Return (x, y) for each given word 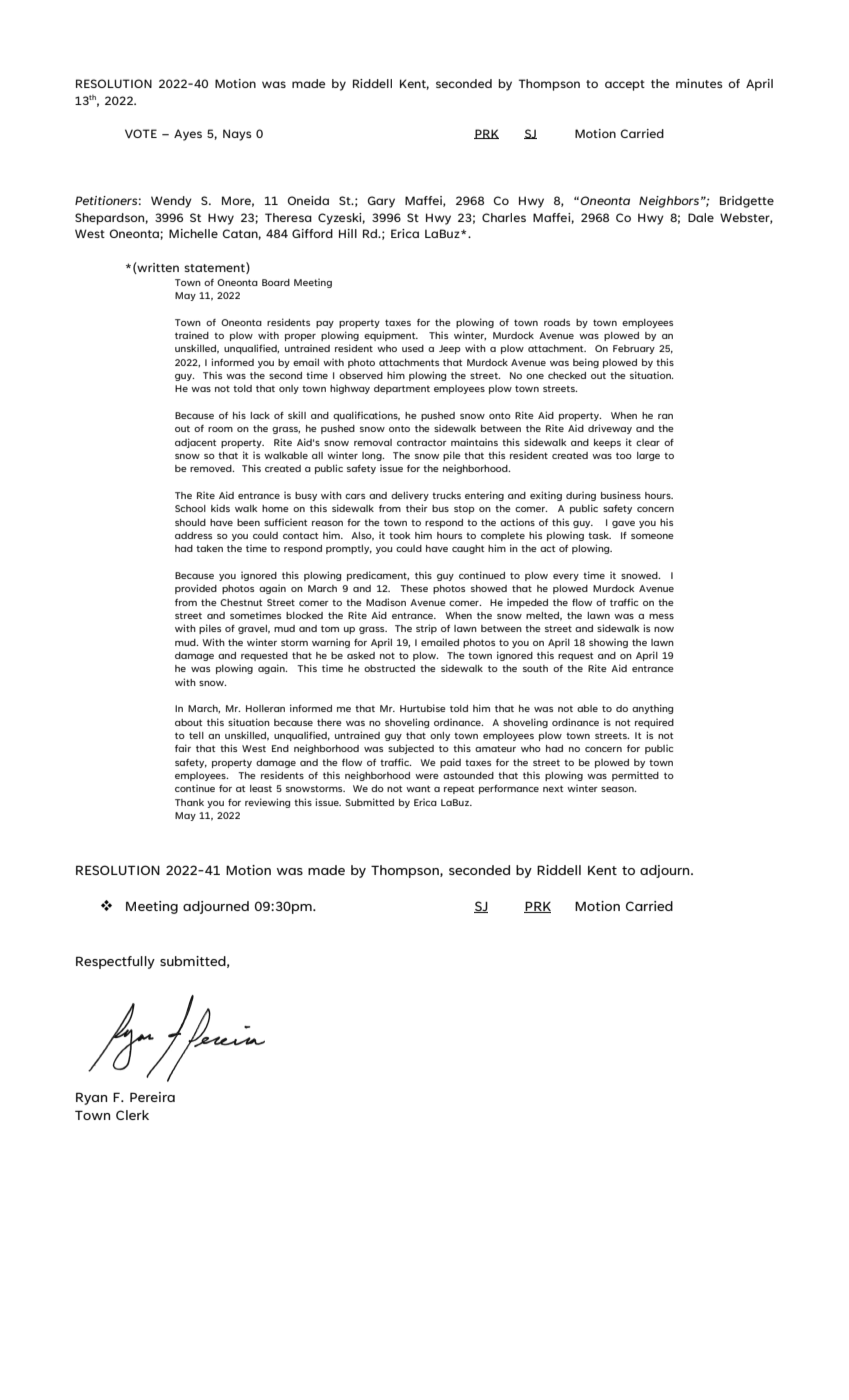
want (418, 788)
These (414, 588)
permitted (635, 776)
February (634, 349)
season (618, 789)
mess (661, 616)
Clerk (132, 1115)
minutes (699, 83)
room (220, 429)
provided (196, 589)
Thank (189, 802)
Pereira (152, 1097)
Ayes (188, 135)
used (413, 348)
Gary (381, 202)
